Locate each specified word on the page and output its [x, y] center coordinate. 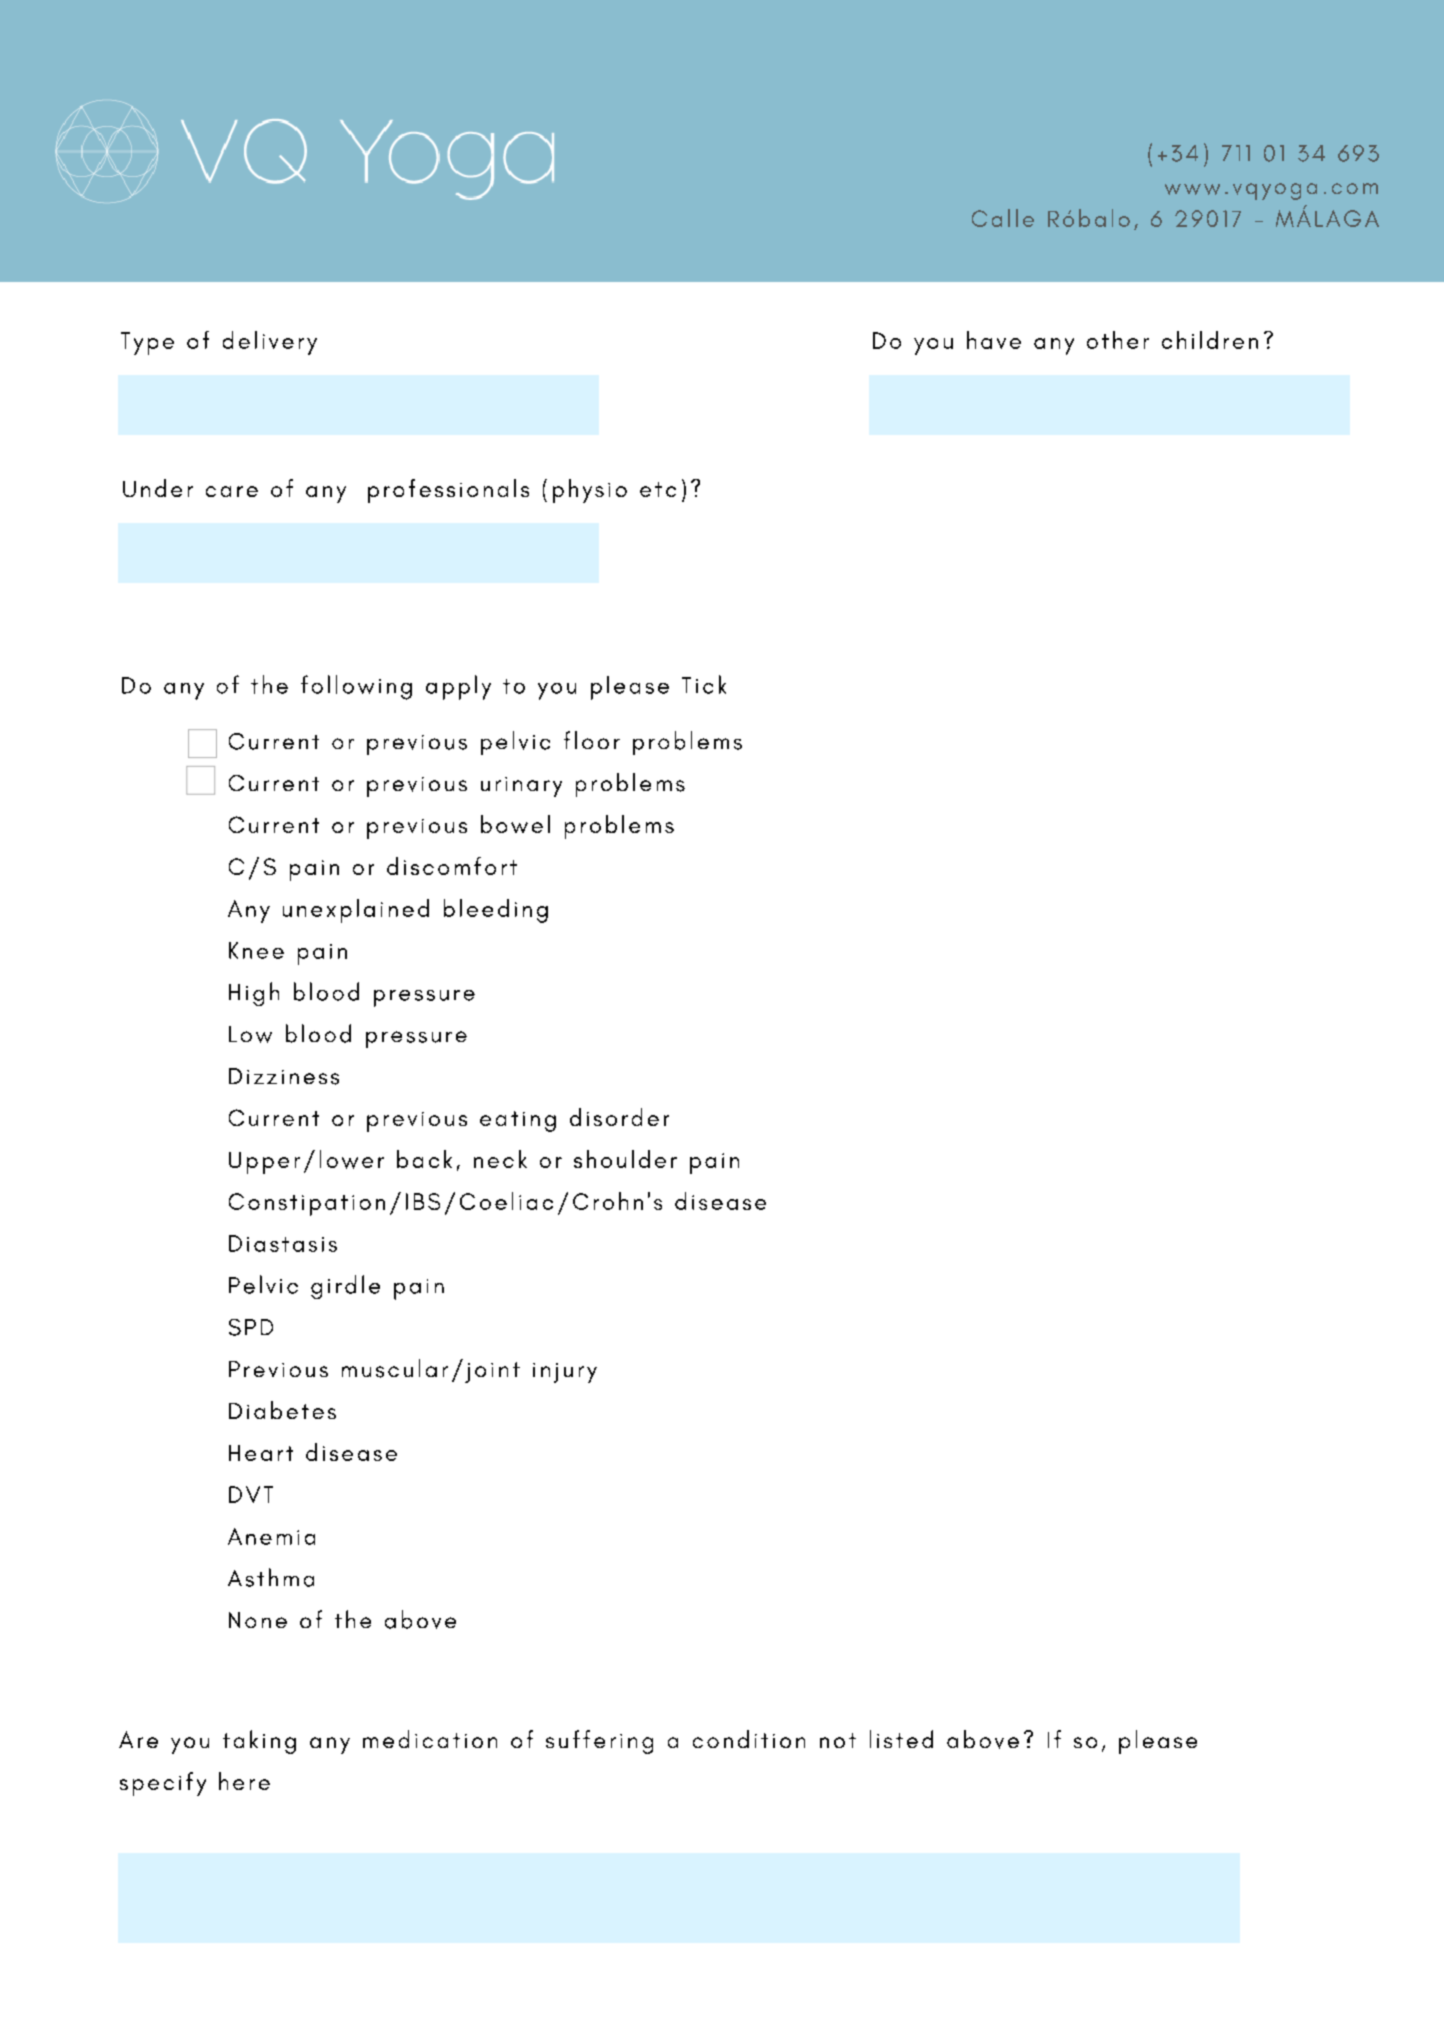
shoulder [625, 1159]
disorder [619, 1117]
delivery [270, 343]
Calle [1003, 218]
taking [259, 1742]
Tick [704, 684]
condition [749, 1739]
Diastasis [283, 1243]
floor [592, 740]
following [356, 687]
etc [658, 489]
